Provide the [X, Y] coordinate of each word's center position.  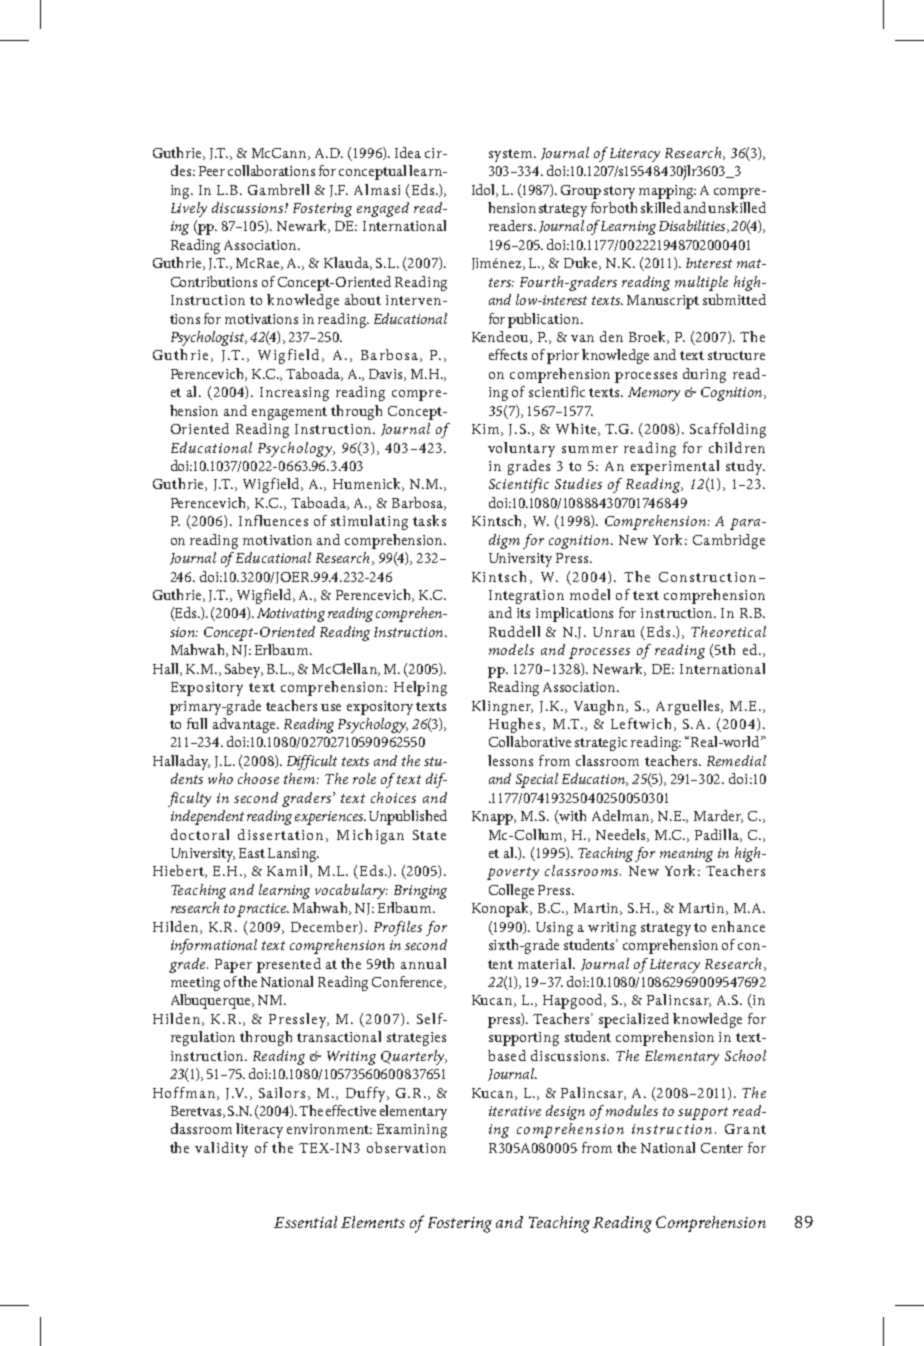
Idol [485, 190]
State [429, 835]
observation [406, 1147]
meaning [686, 855]
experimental [675, 467]
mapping [667, 192]
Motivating [291, 615]
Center [722, 1148]
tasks [429, 520]
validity [221, 1149]
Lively [189, 209]
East [252, 853]
